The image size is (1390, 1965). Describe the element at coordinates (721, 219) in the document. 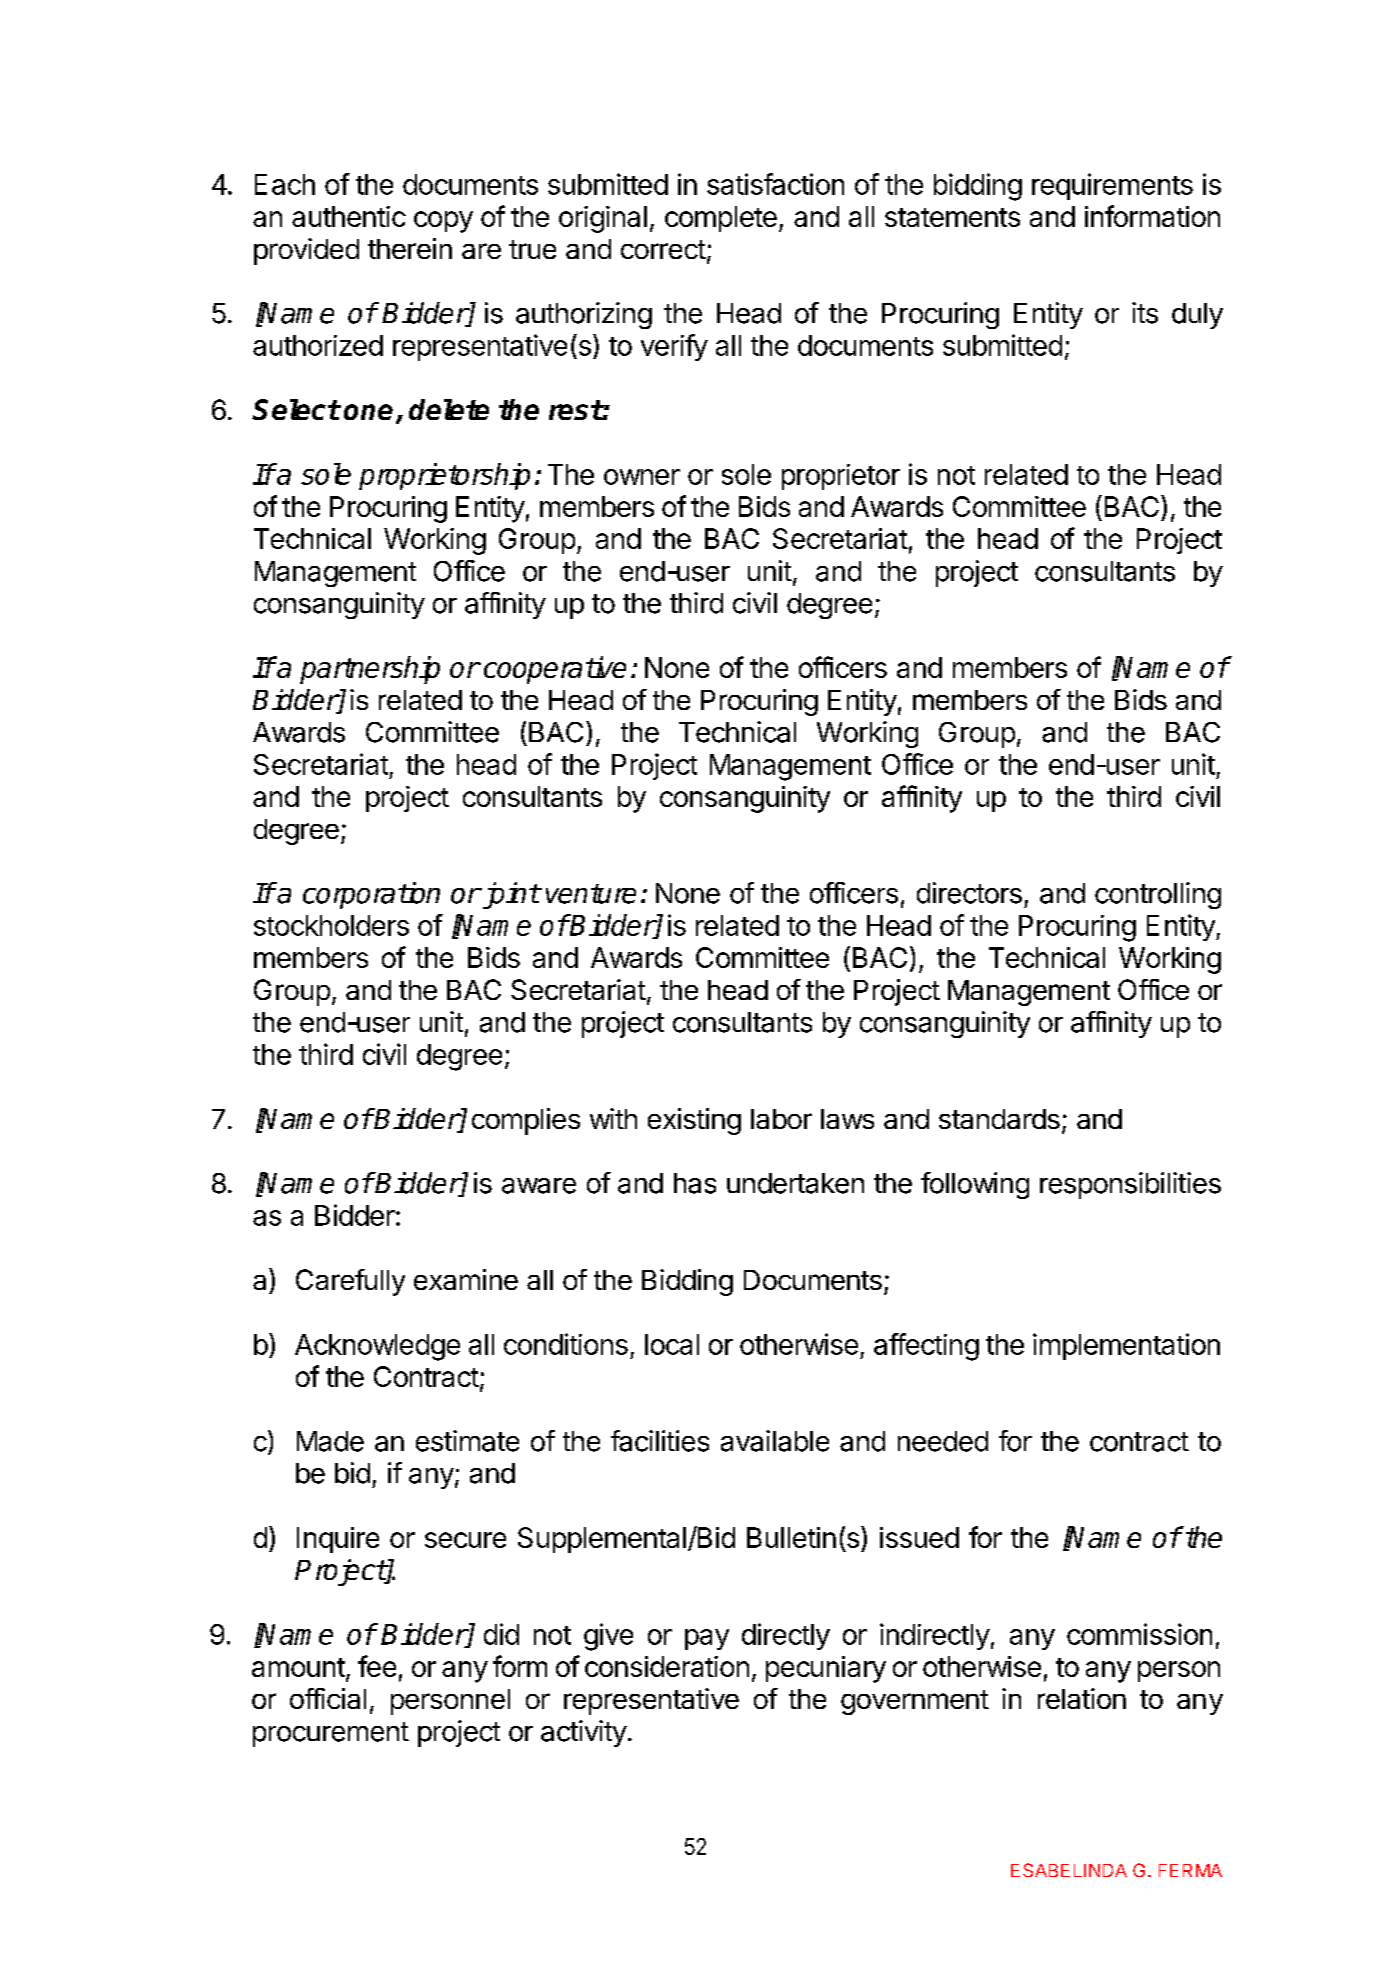

I see `complete` at that location.
